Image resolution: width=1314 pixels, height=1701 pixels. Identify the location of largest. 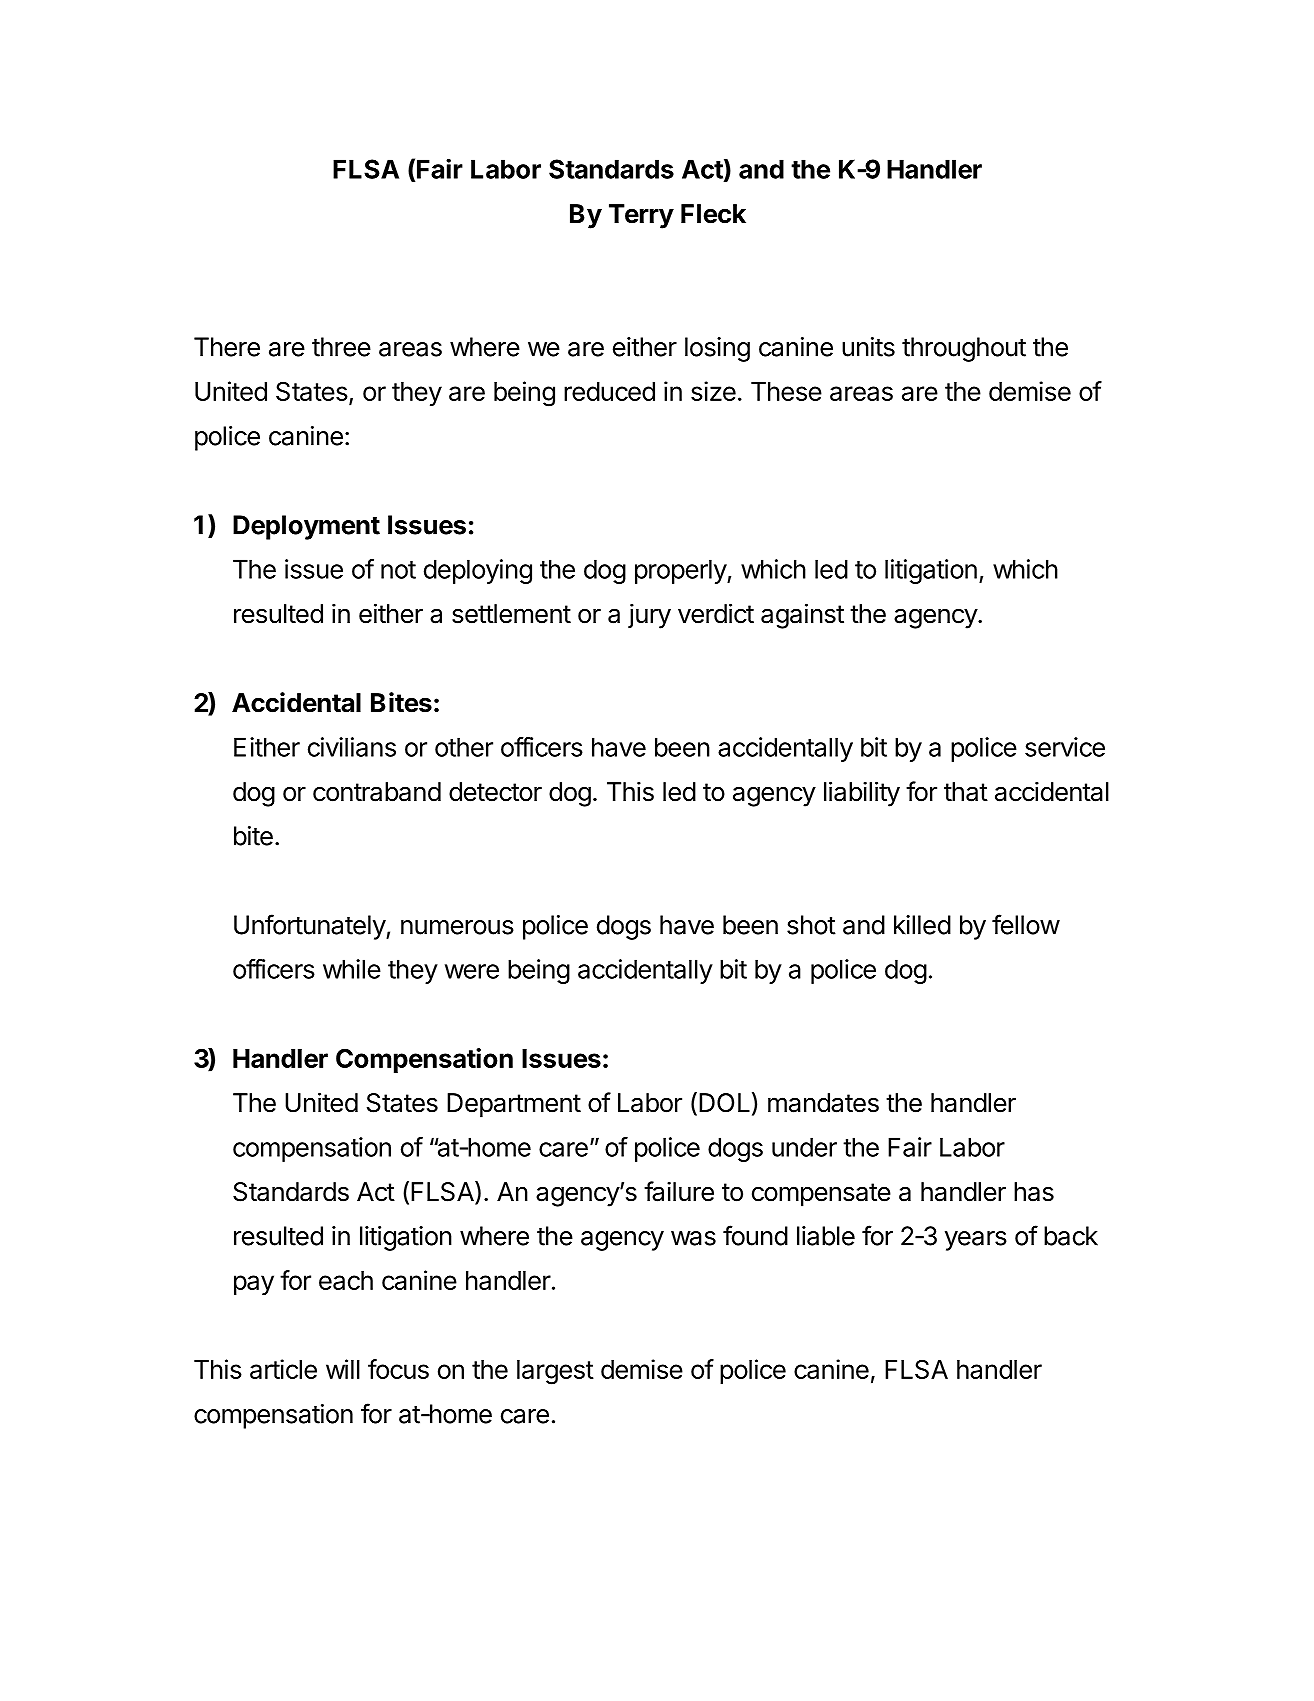
(555, 1372).
